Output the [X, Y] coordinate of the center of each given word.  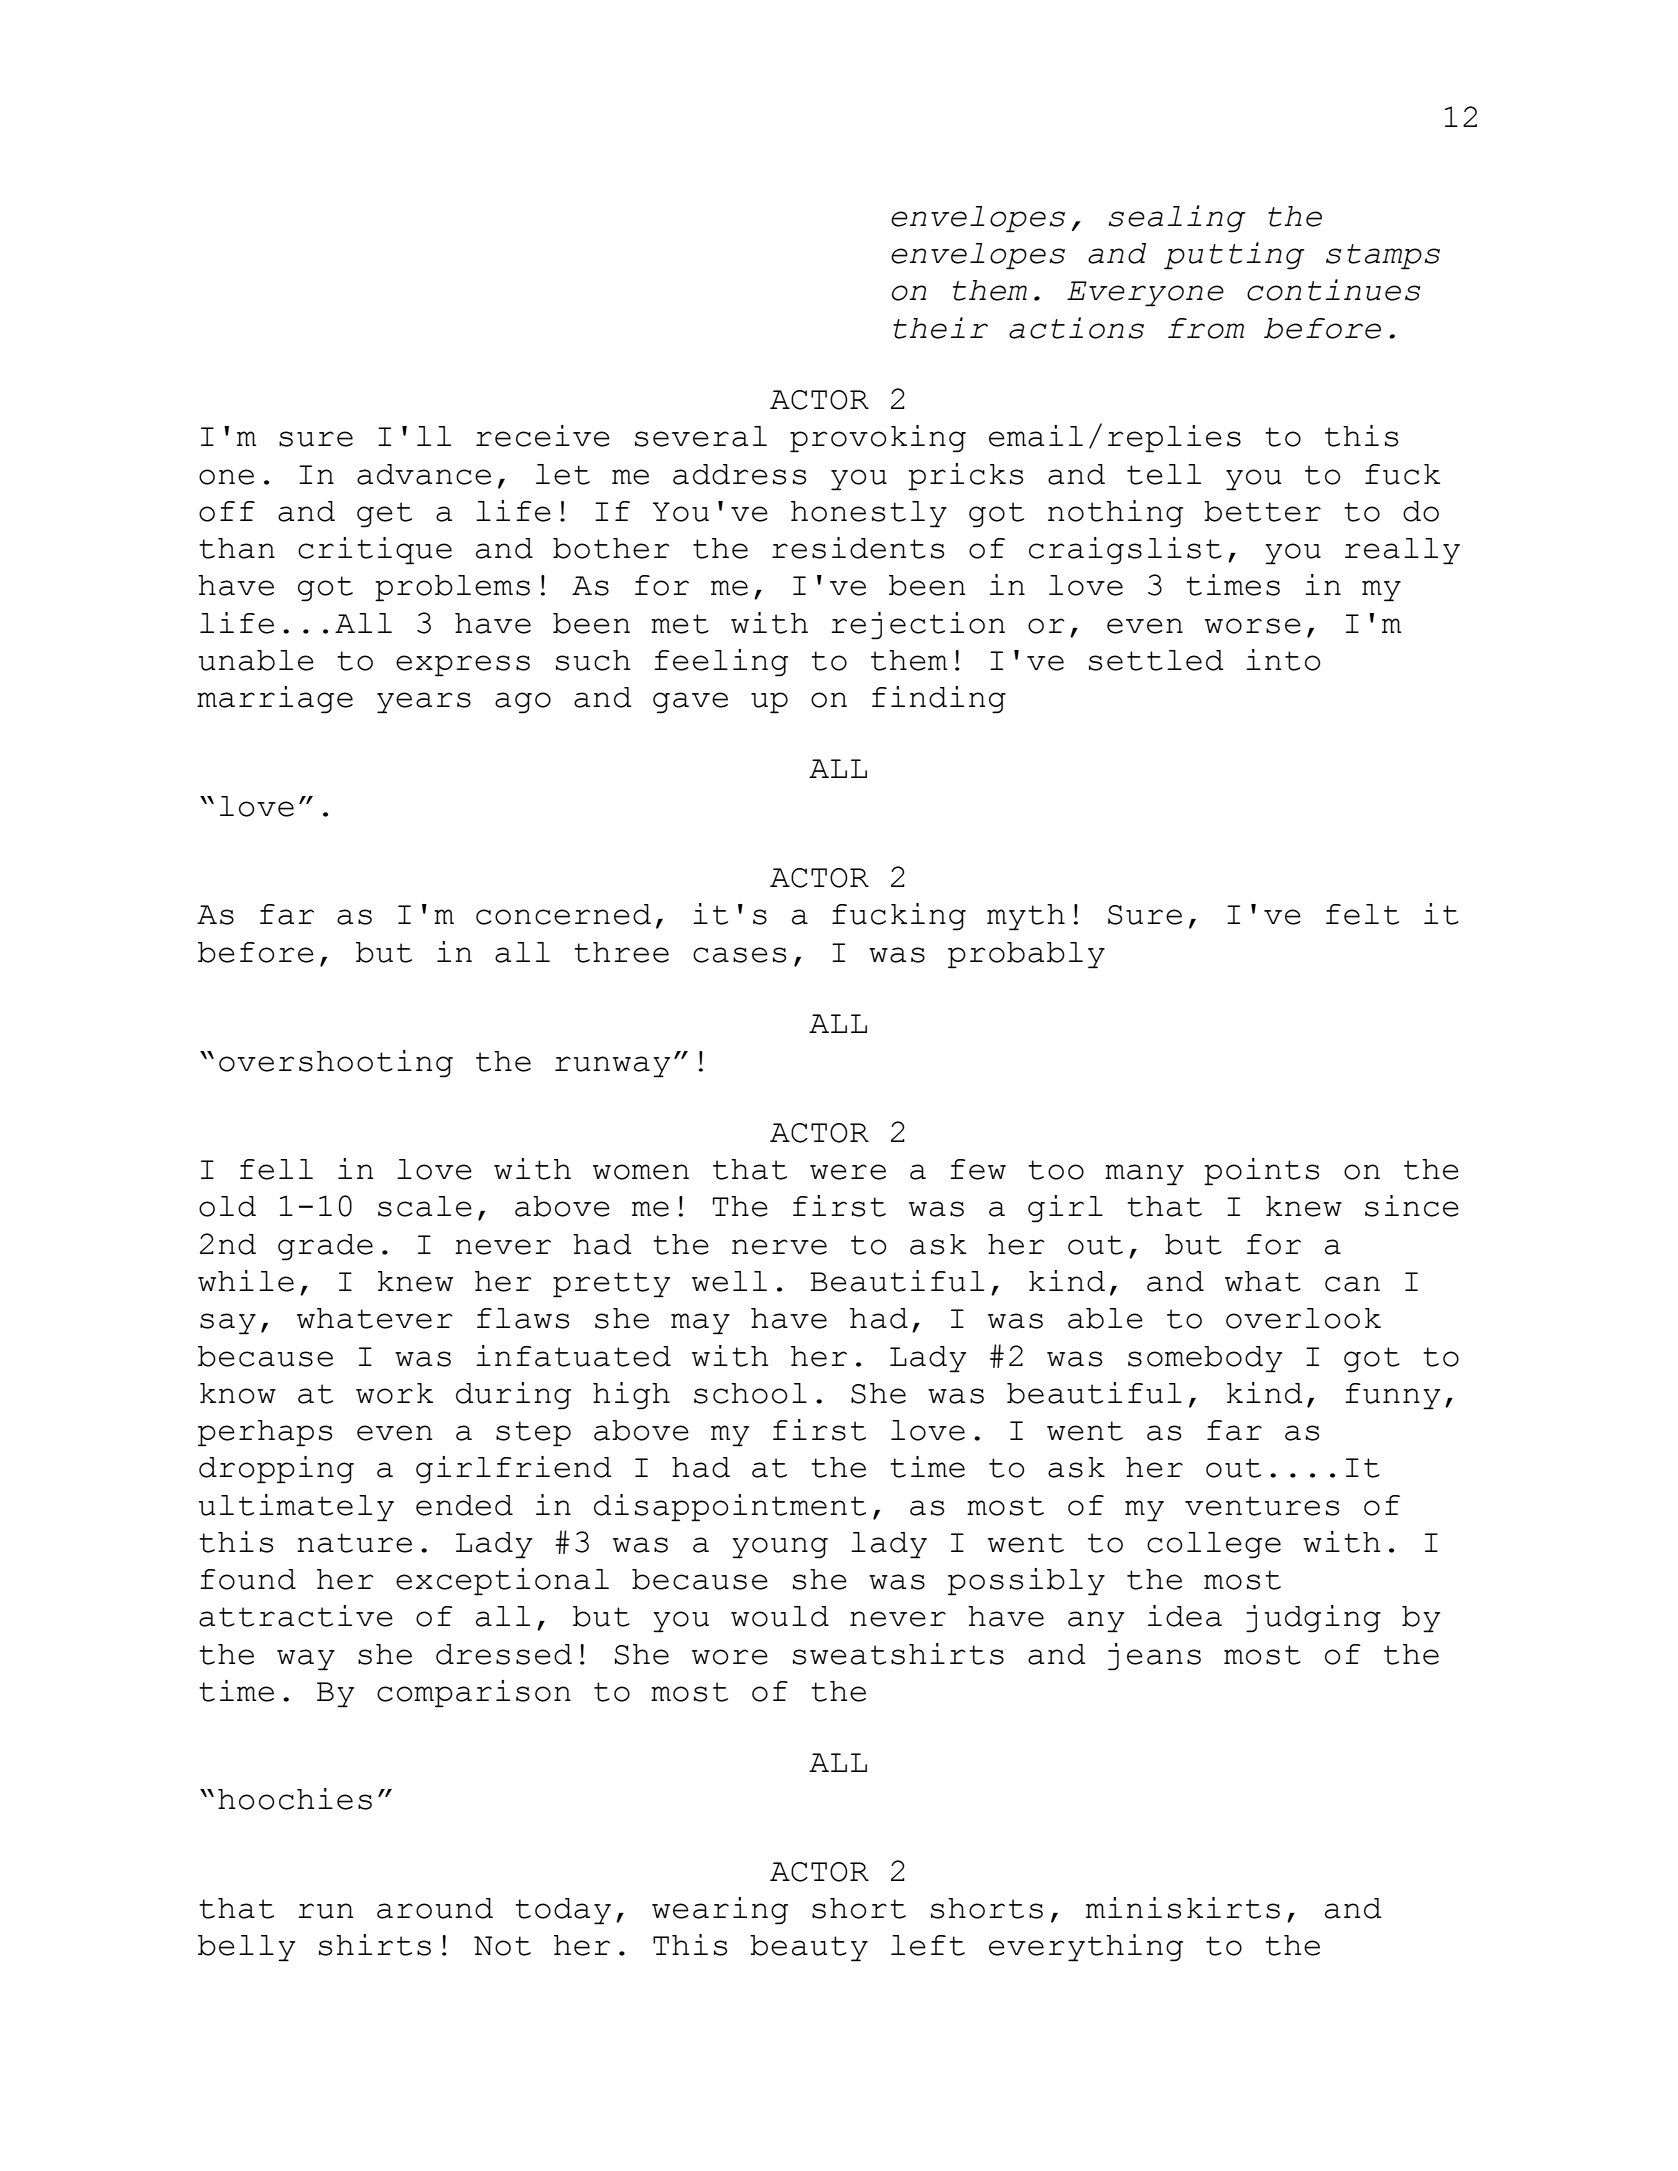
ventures [1262, 1506]
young [780, 1548]
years [424, 703]
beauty [809, 1948]
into [1283, 660]
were [848, 1172]
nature [354, 1543]
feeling [721, 663]
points [1261, 1172]
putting [1234, 256]
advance [424, 474]
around [435, 1908]
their [940, 328]
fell [276, 1169]
